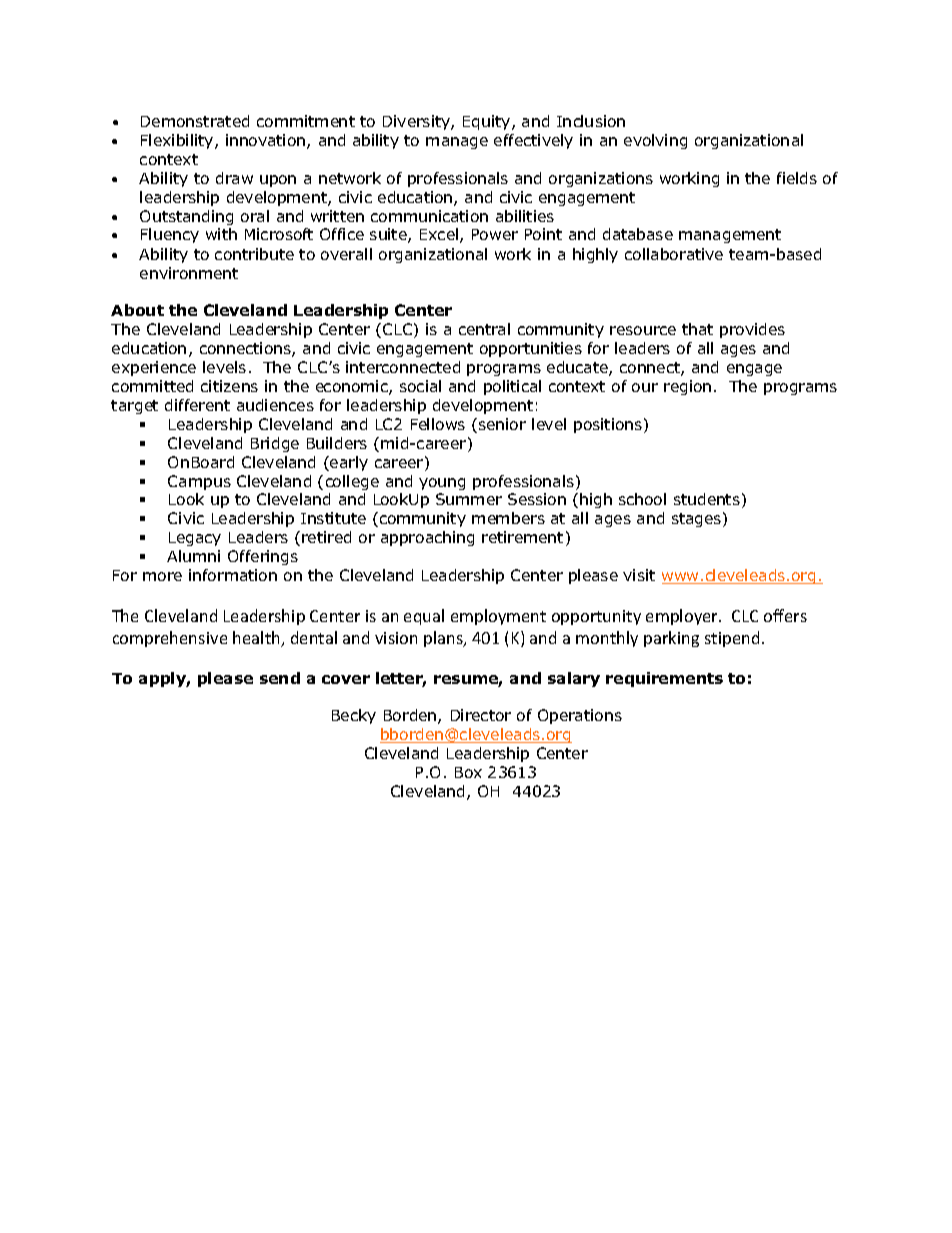 This screenshot has width=952, height=1233. Describe the element at coordinates (469, 499) in the screenshot. I see `Summer` at that location.
